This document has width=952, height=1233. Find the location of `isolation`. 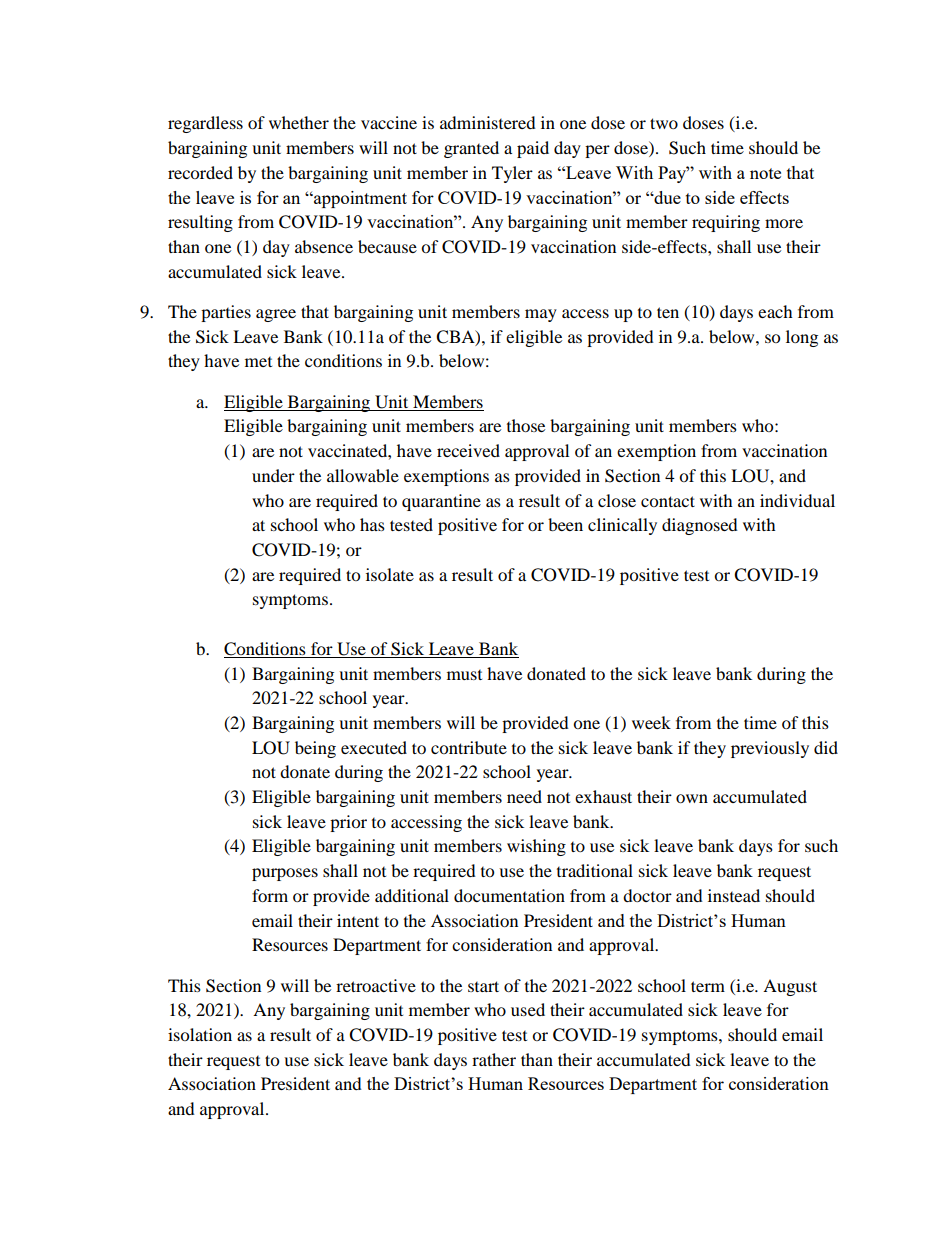

isolation is located at coordinates (200, 1034).
